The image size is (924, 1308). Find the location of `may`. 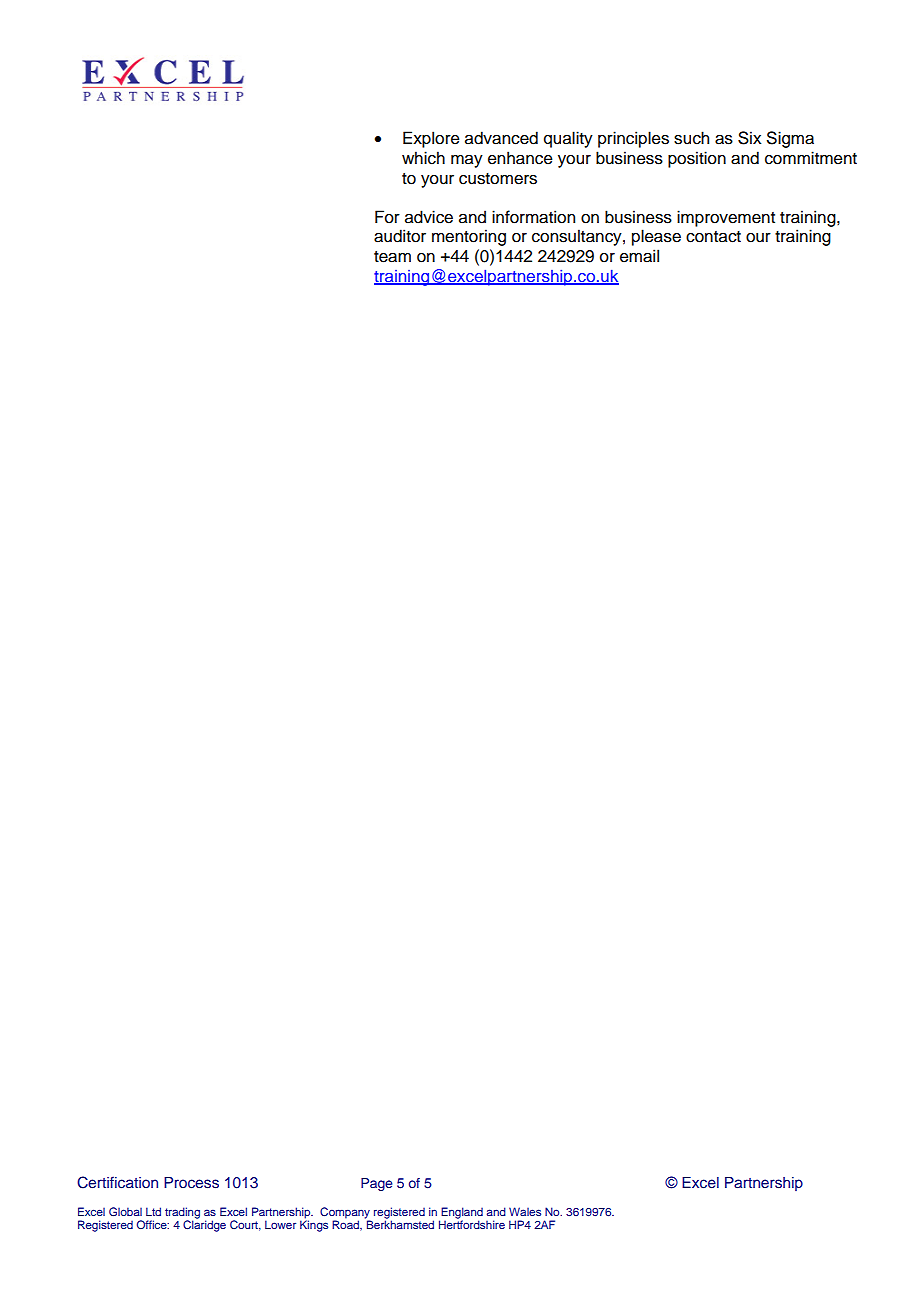

may is located at coordinates (467, 161).
